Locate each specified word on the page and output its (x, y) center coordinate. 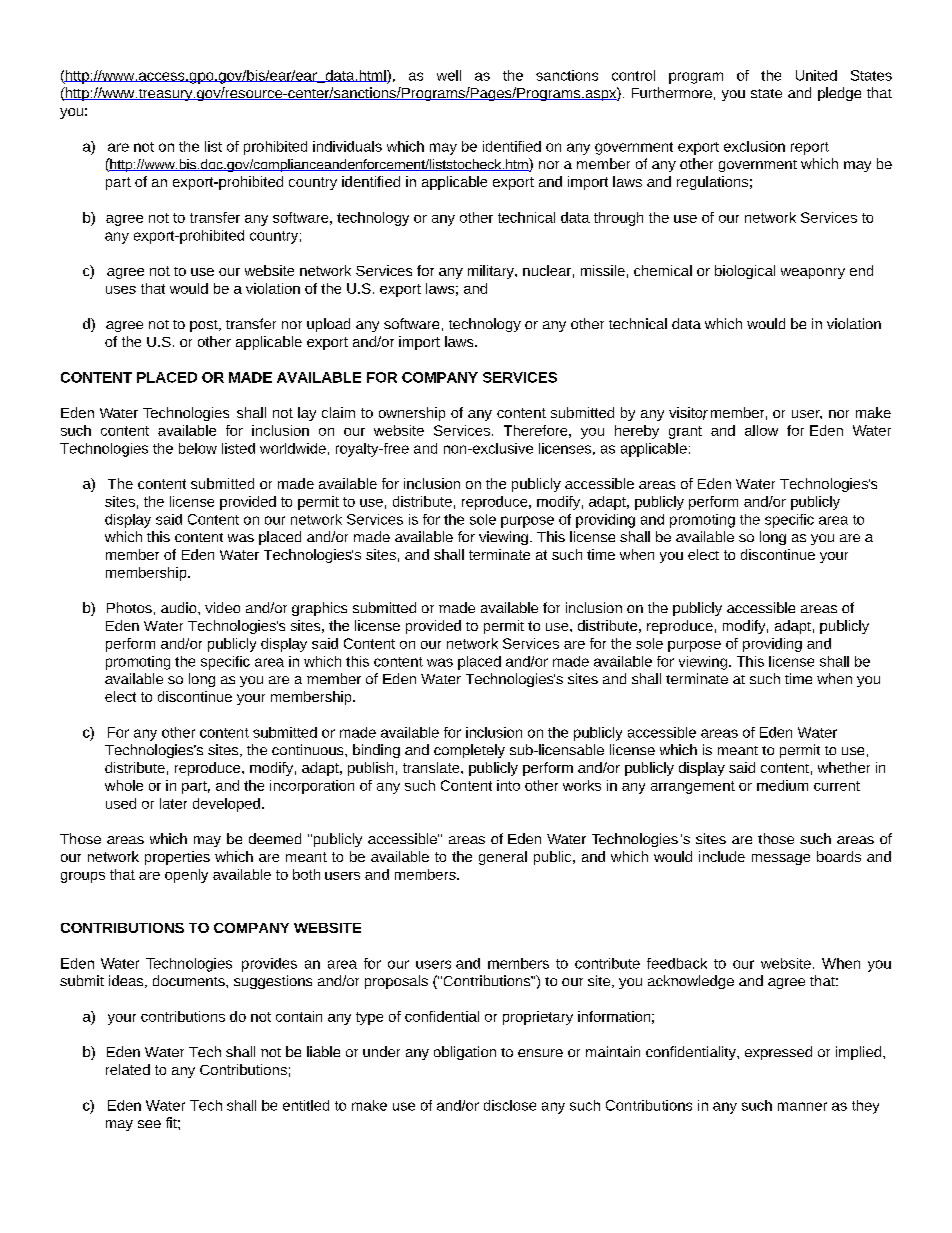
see (149, 1124)
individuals (347, 146)
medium (782, 785)
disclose (510, 1105)
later (173, 803)
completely (469, 751)
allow (761, 430)
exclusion (754, 146)
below (198, 448)
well (449, 75)
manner (802, 1106)
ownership (412, 414)
